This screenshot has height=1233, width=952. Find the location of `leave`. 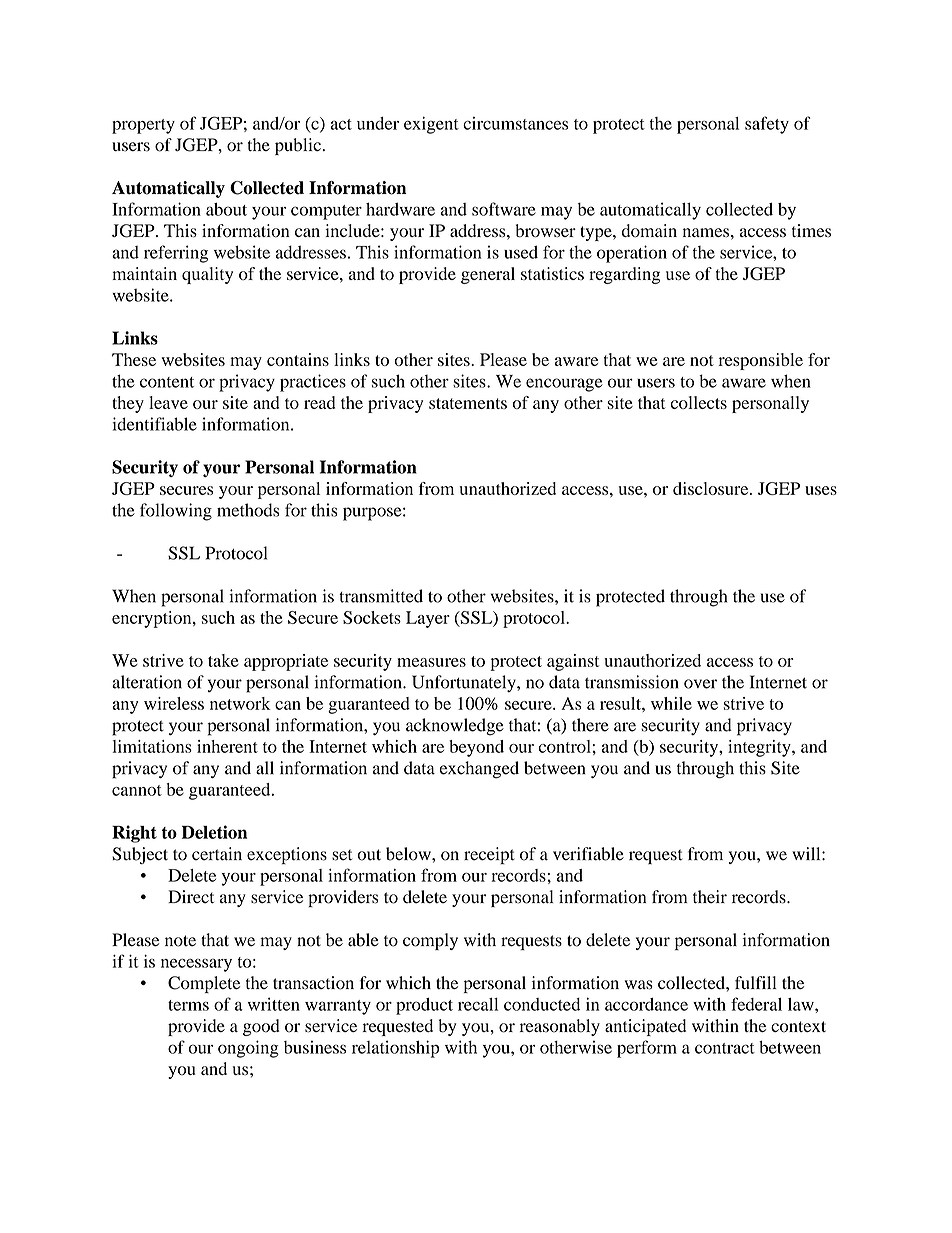

leave is located at coordinates (168, 402).
